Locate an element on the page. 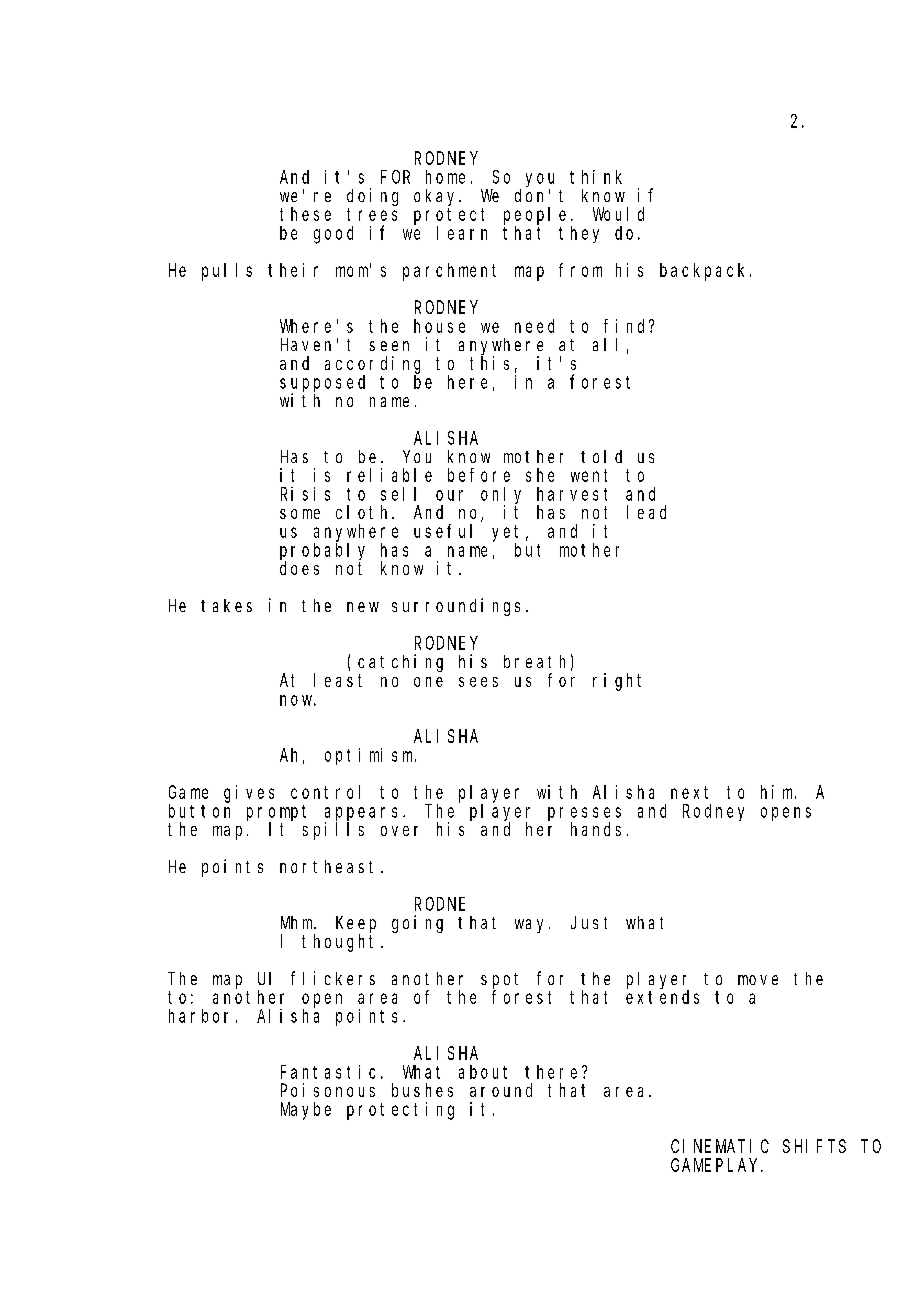  move is located at coordinates (758, 980).
